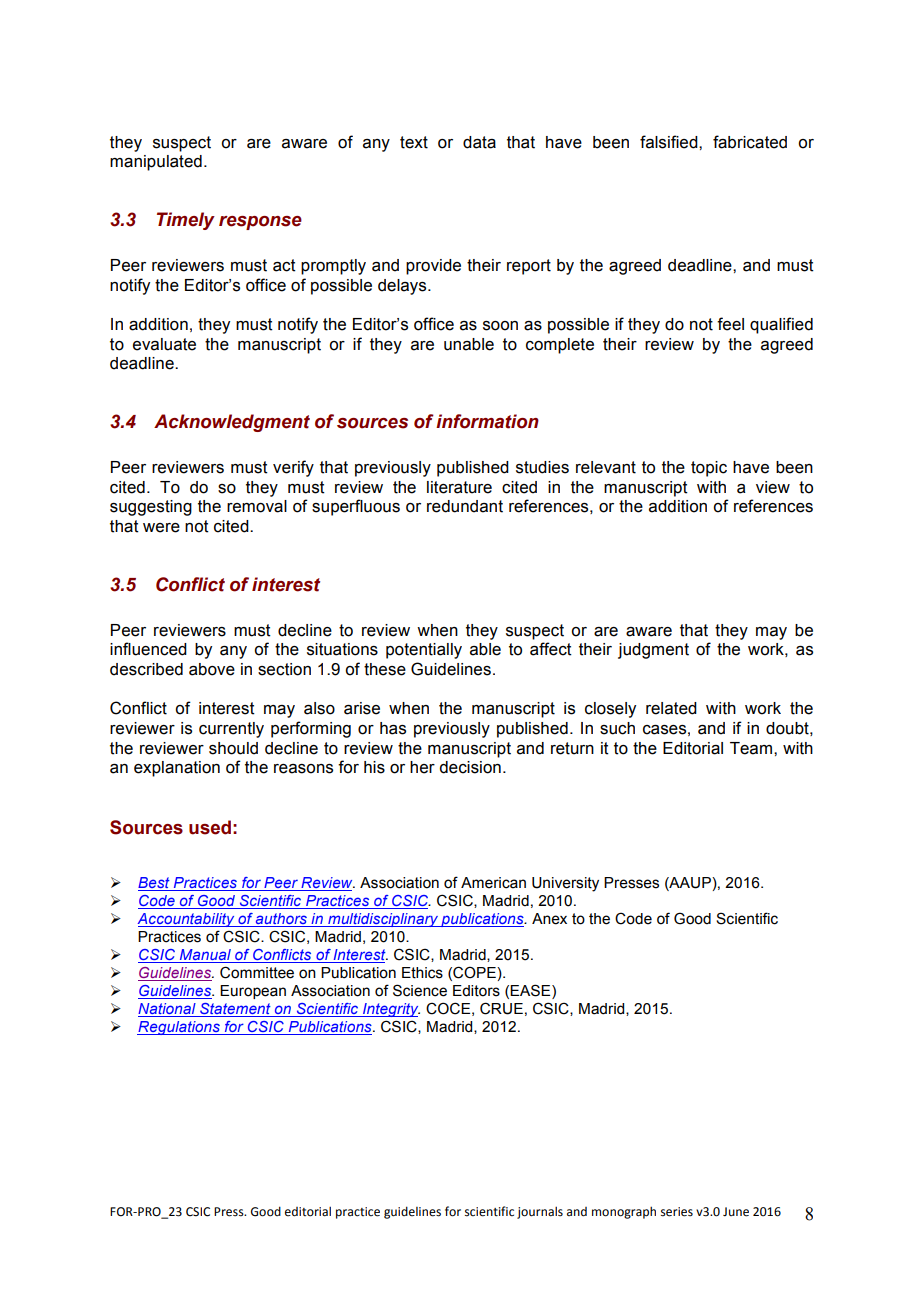 This screenshot has height=1308, width=924. What do you see at coordinates (422, 973) in the screenshot?
I see `Ethics` at bounding box center [422, 973].
